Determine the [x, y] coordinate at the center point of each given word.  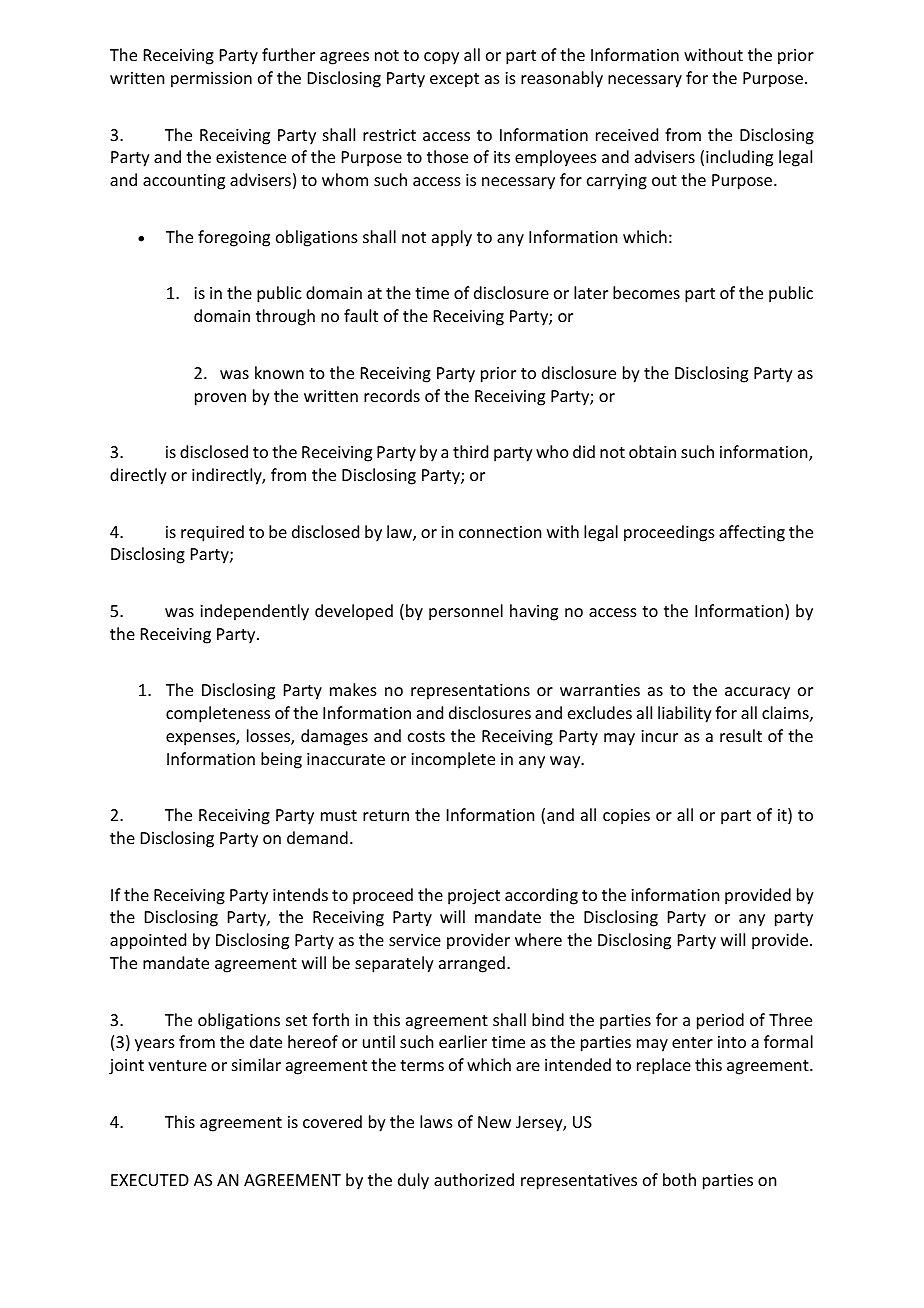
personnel [466, 612]
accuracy [757, 693]
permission [211, 80]
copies [626, 817]
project [474, 897]
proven [220, 399]
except [454, 80]
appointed [148, 941]
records [392, 395]
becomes [646, 292]
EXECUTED [150, 1180]
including [739, 158]
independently [254, 612]
